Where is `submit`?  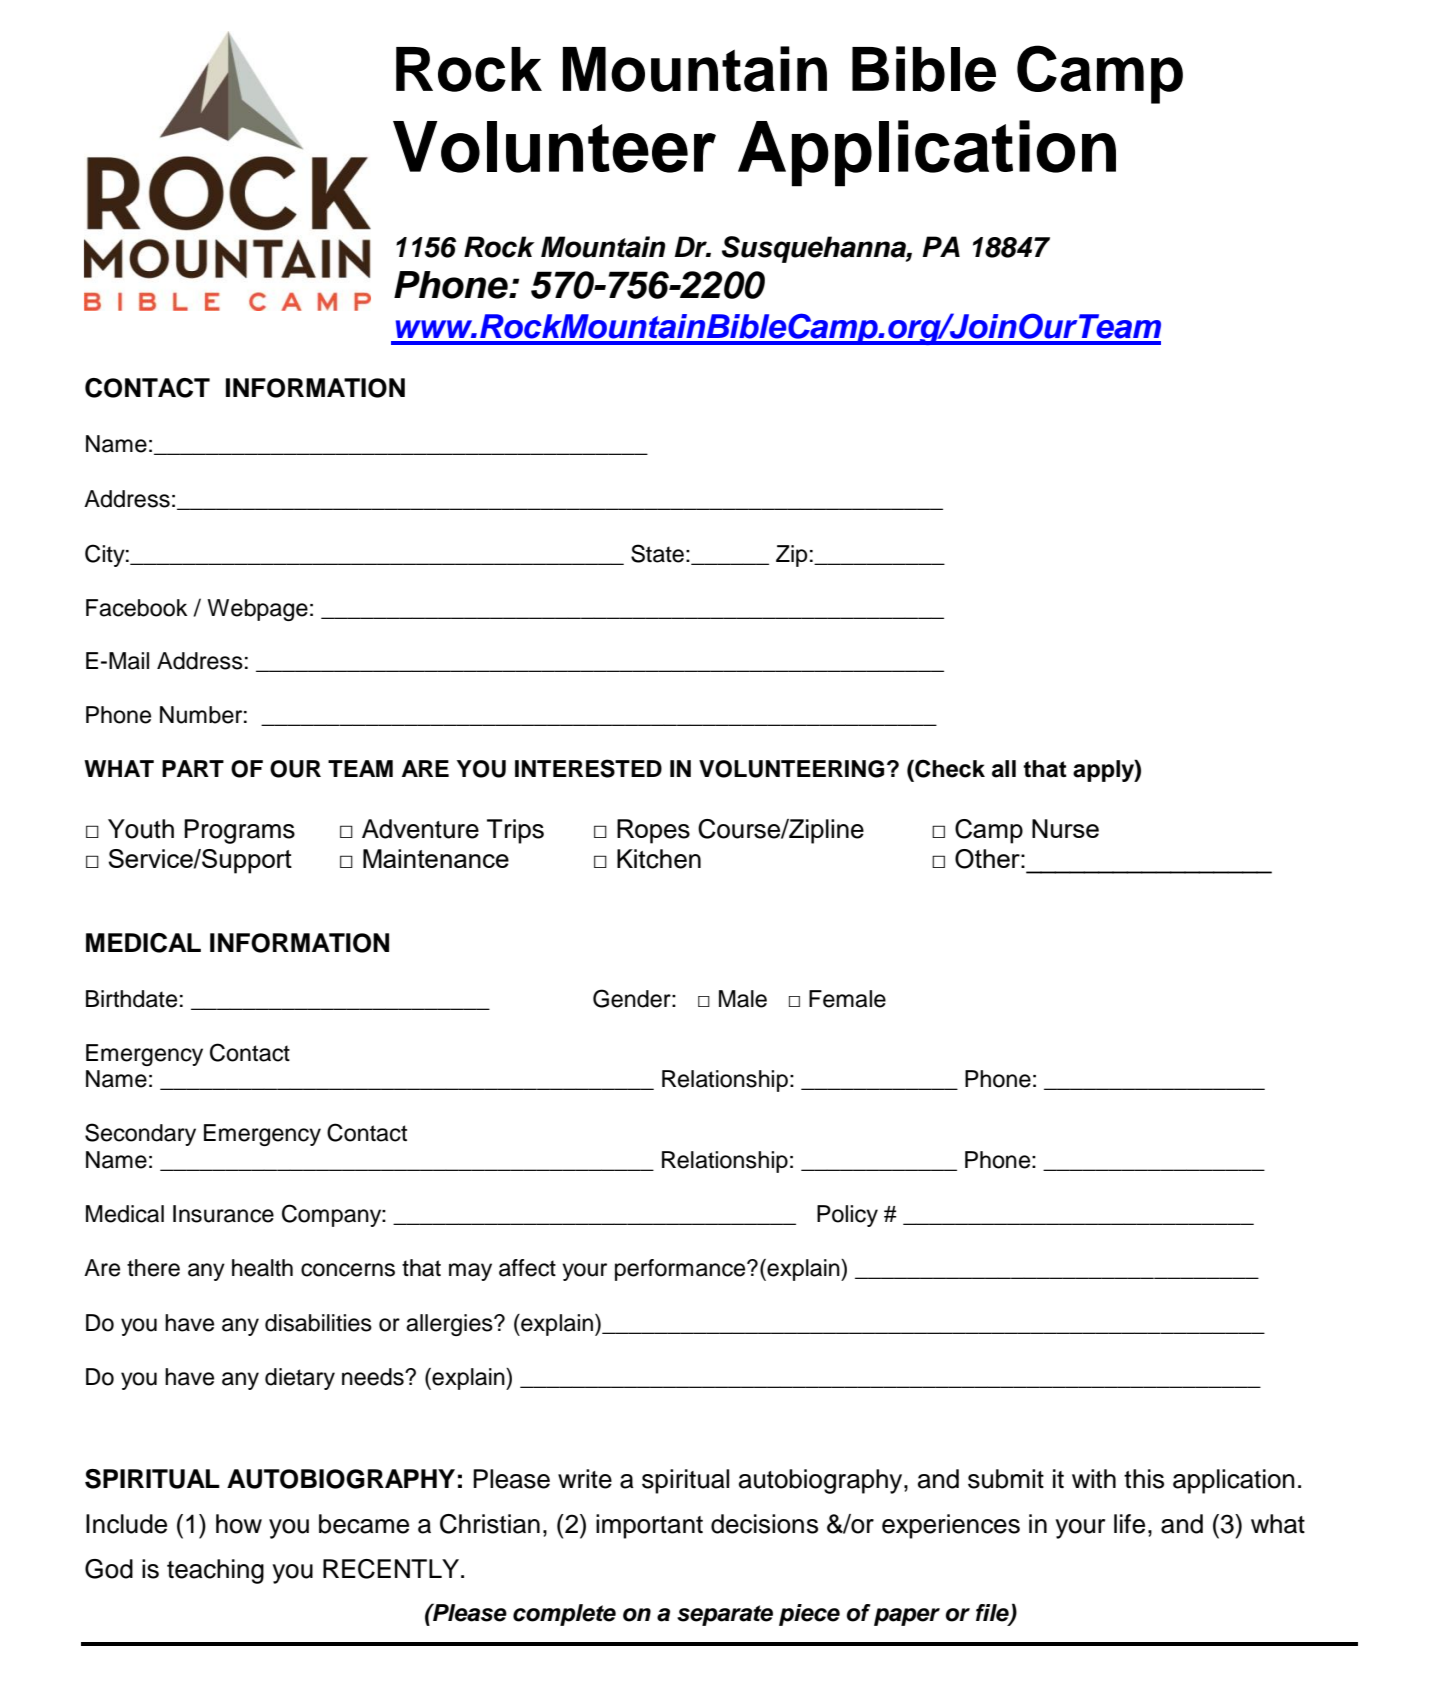 submit is located at coordinates (1006, 1479).
